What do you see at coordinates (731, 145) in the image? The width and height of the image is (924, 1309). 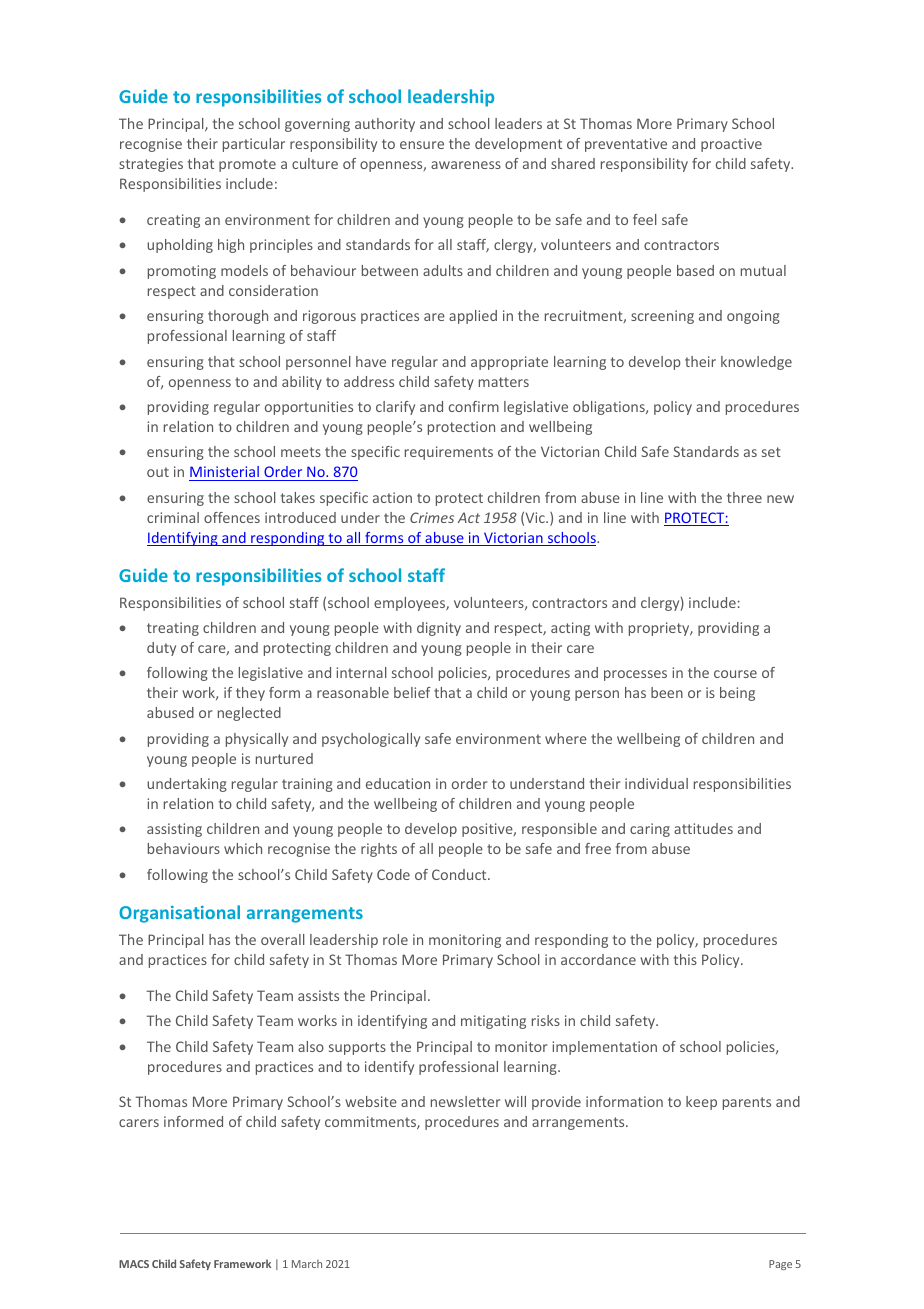 I see `proactive` at bounding box center [731, 145].
